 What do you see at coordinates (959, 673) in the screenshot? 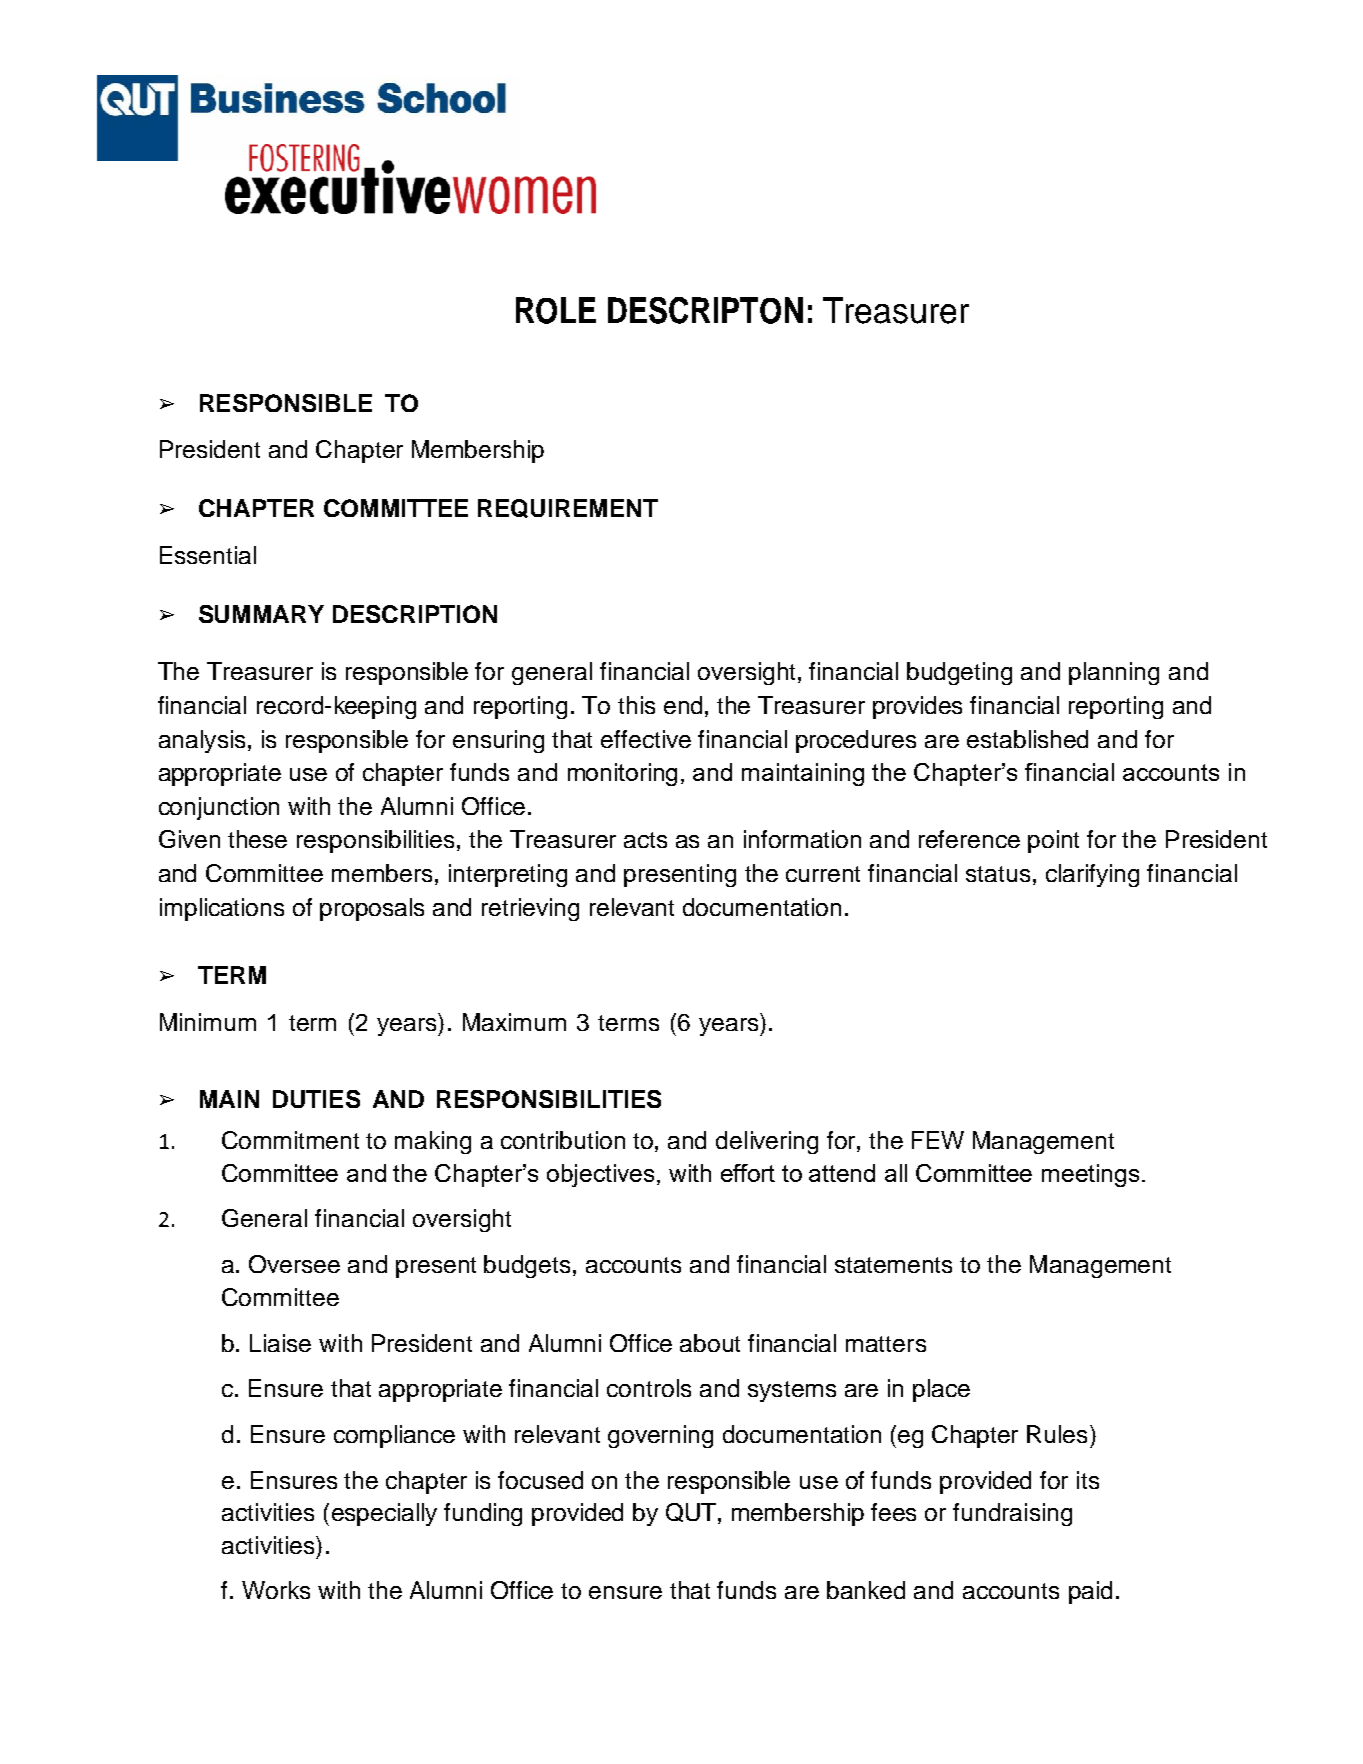
I see `budgeting` at bounding box center [959, 673].
